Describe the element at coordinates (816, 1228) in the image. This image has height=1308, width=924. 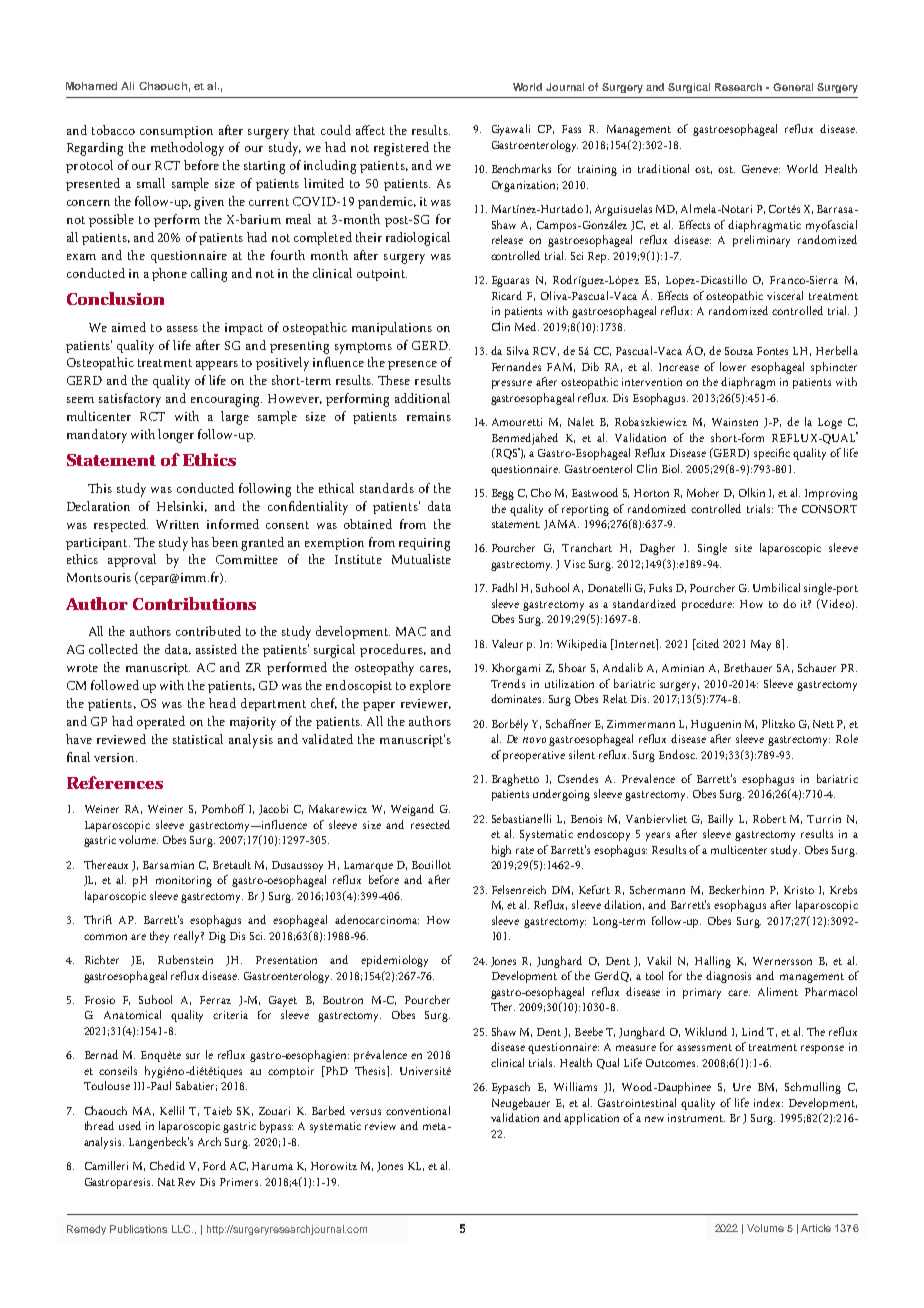
I see `Article` at that location.
